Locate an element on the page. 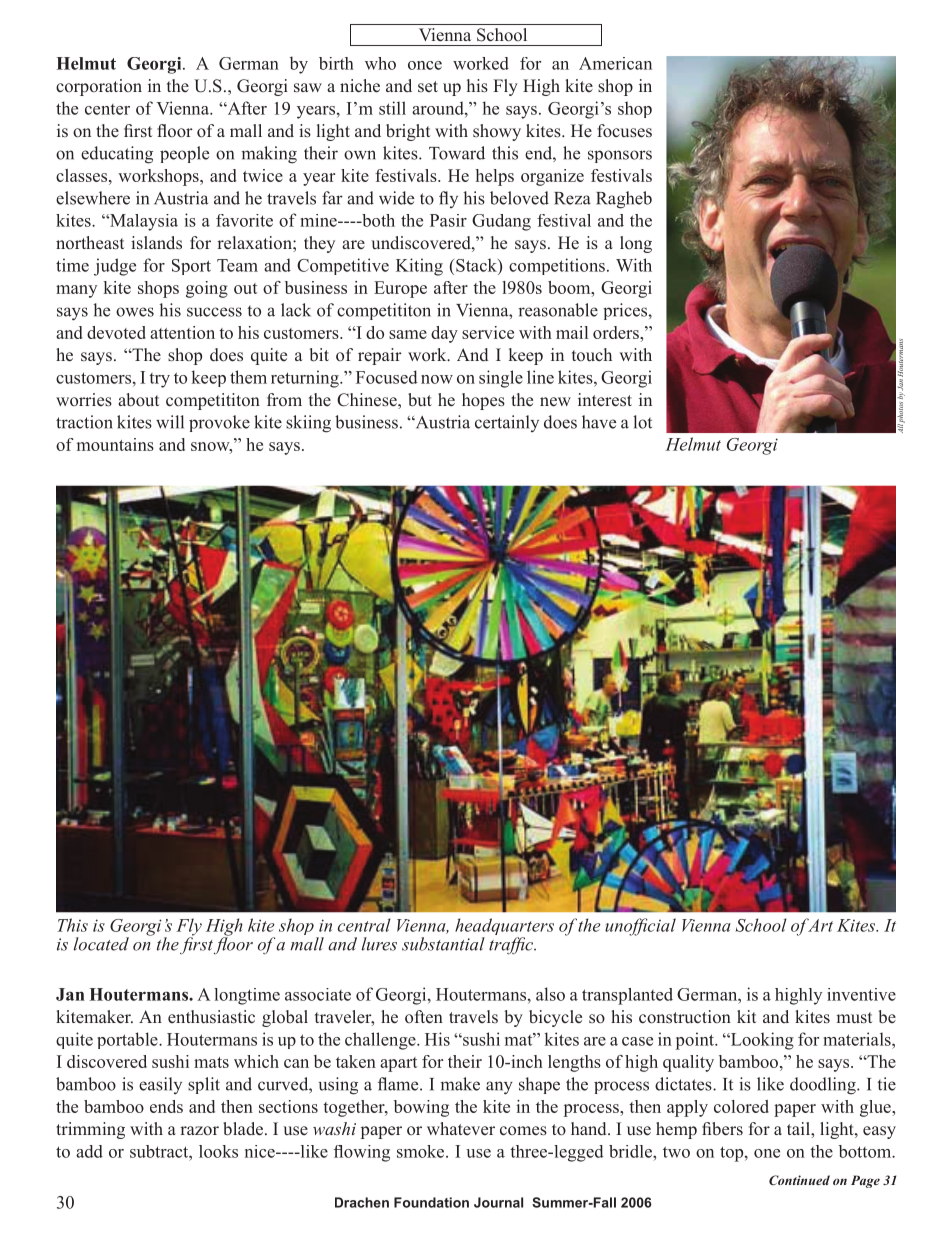 The height and width of the image is (1233, 952). have is located at coordinates (599, 422).
